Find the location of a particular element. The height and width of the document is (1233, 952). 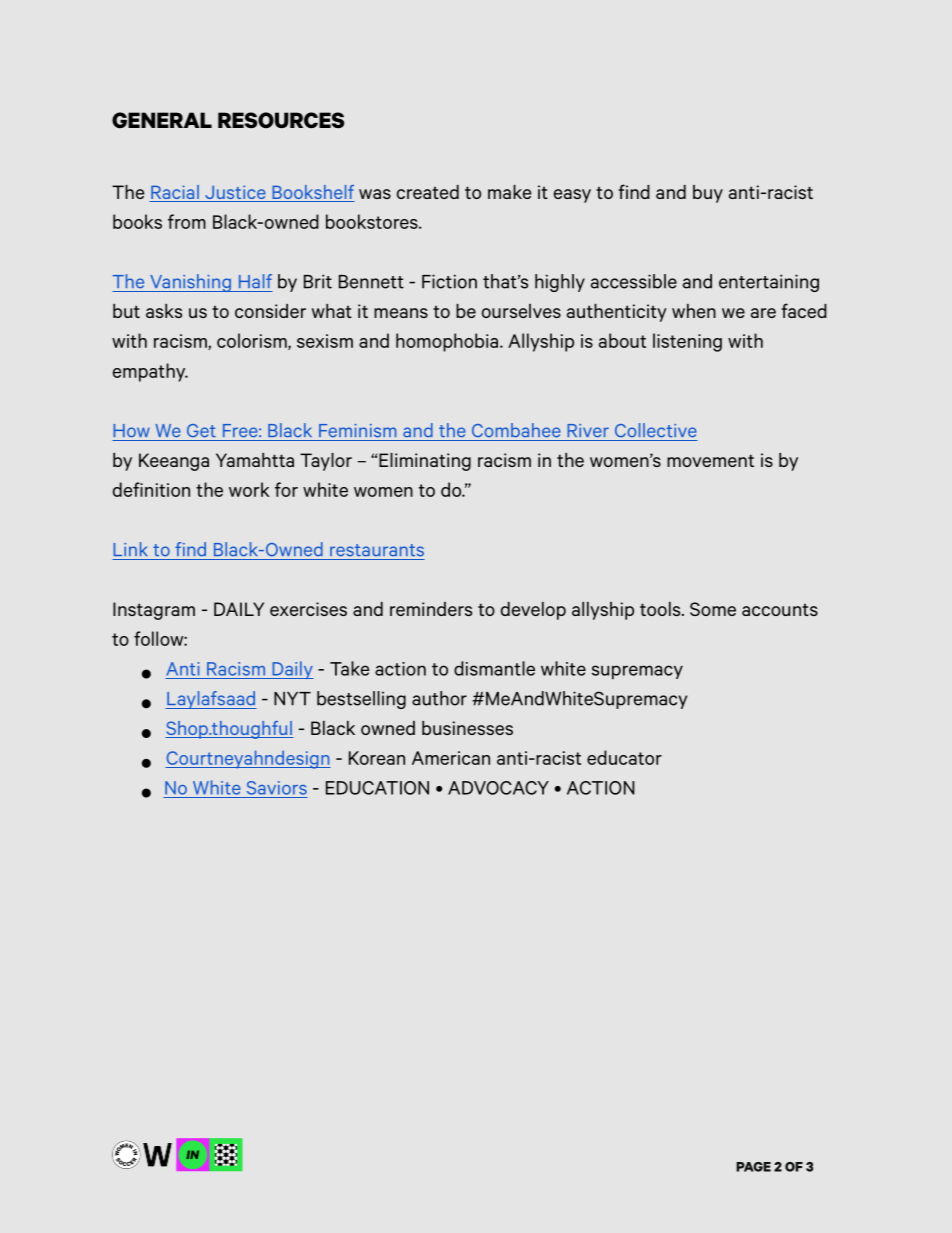

movement is located at coordinates (710, 460).
